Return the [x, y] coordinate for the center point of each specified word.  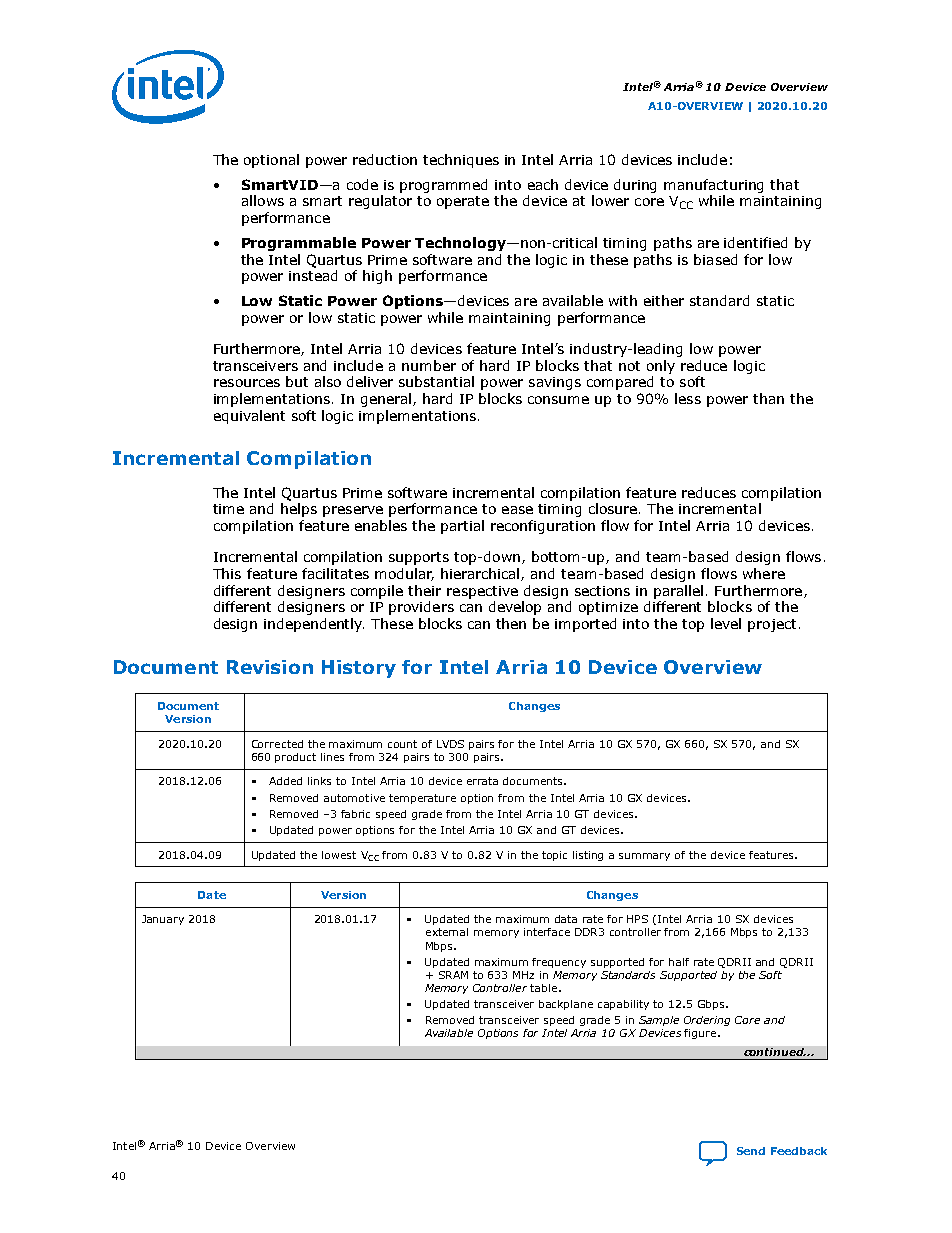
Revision [270, 667]
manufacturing [713, 186]
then [511, 623]
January [163, 920]
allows [263, 200]
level [726, 623]
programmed [443, 186]
